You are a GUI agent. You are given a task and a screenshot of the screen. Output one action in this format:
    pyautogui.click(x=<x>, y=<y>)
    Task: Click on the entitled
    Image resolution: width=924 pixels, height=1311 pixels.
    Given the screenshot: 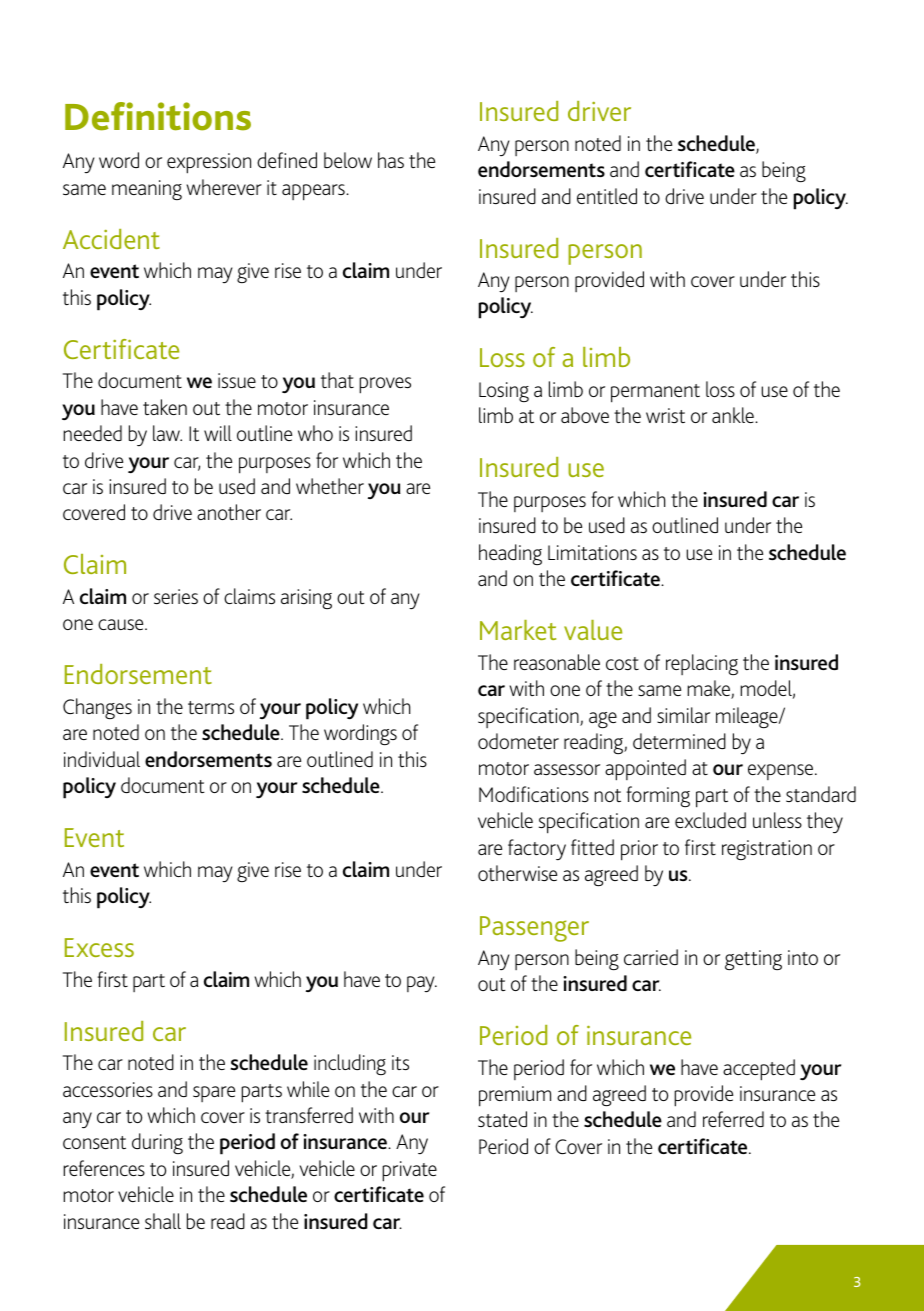 What is the action you would take?
    pyautogui.click(x=607, y=196)
